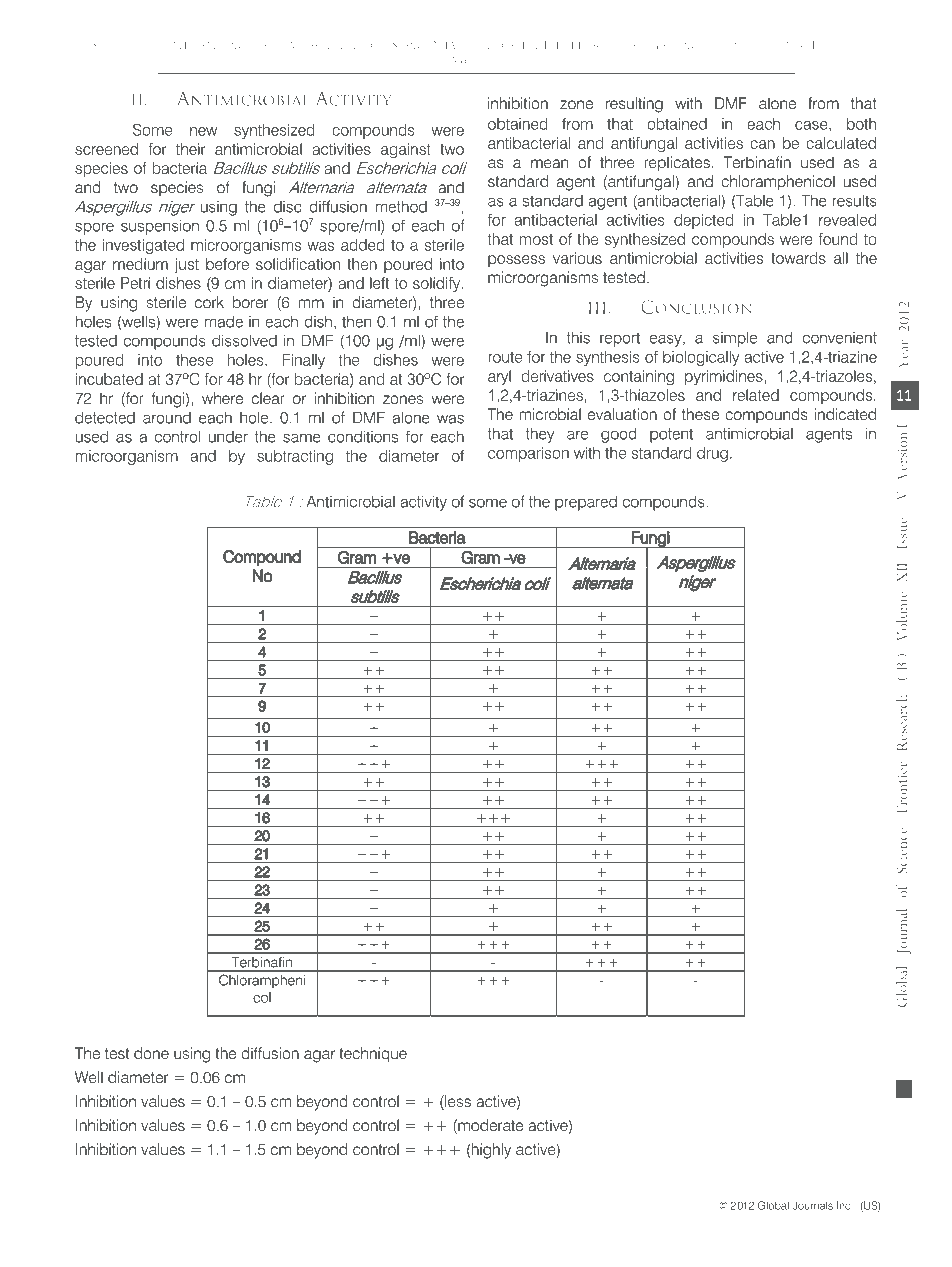 Image resolution: width=952 pixels, height=1267 pixels. What do you see at coordinates (586, 503) in the screenshot?
I see `prepared` at bounding box center [586, 503].
